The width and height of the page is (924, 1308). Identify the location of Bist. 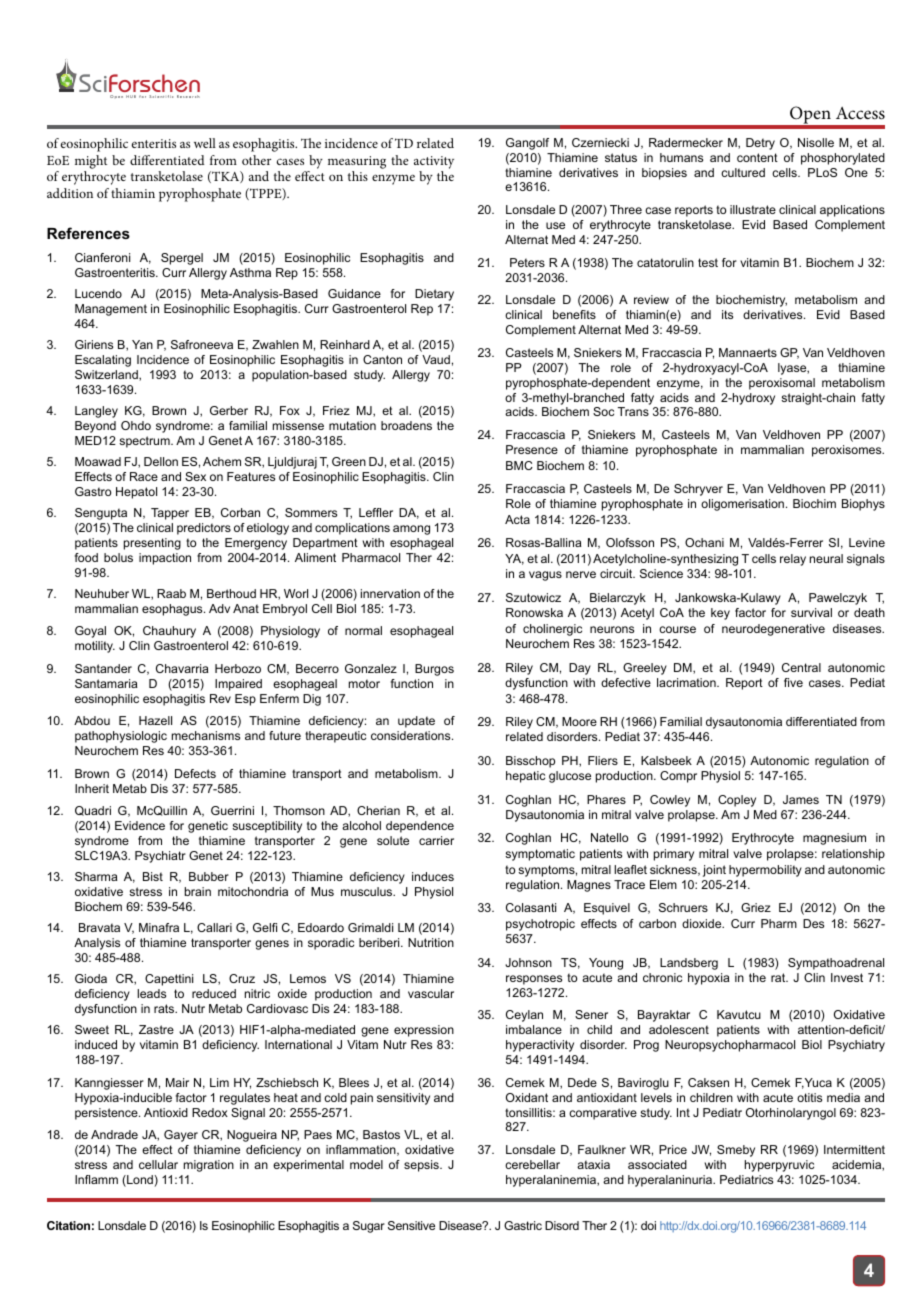
(153, 876).
